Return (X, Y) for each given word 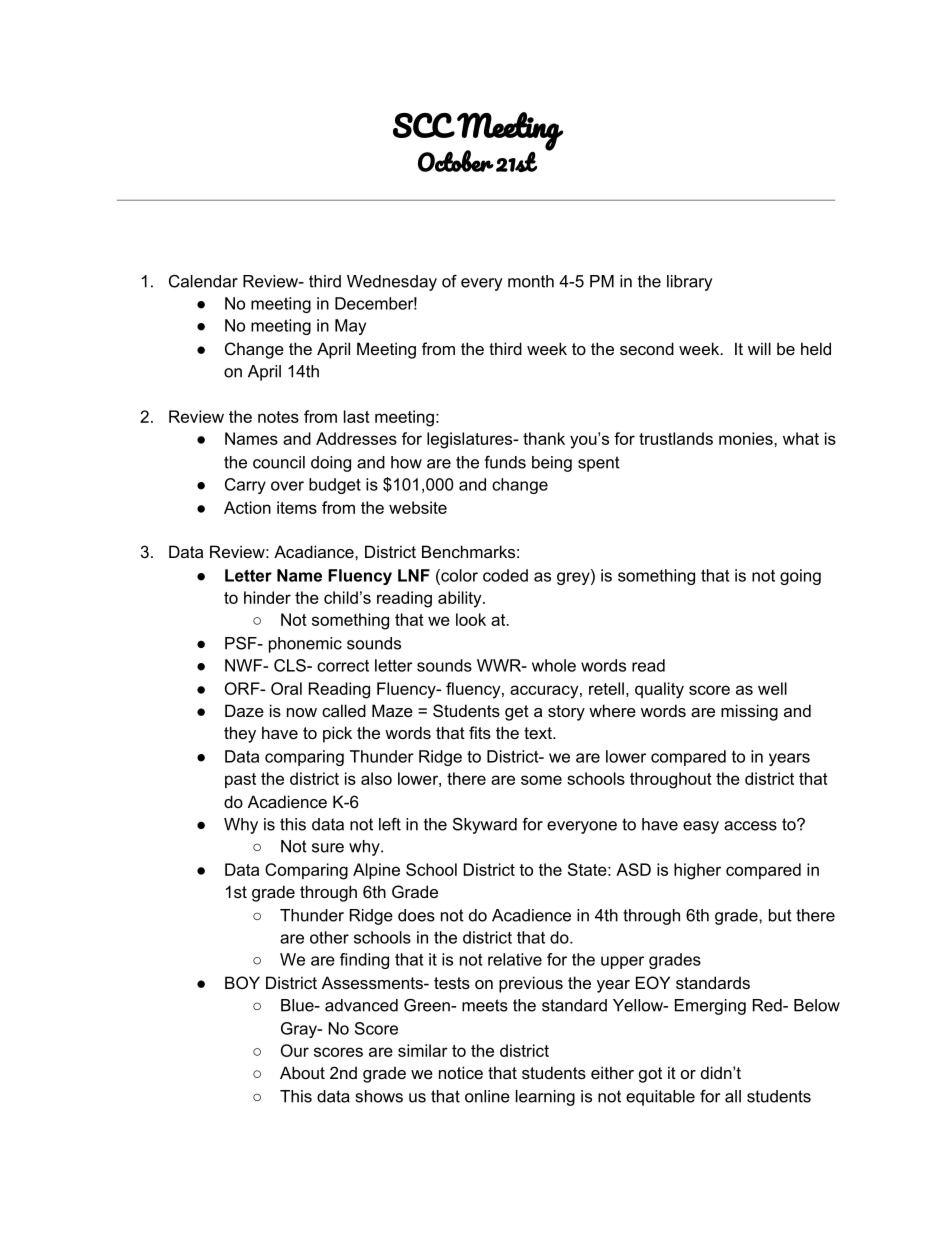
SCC (424, 125)
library (689, 283)
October (456, 161)
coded (505, 575)
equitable (660, 1098)
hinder (267, 597)
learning (545, 1098)
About (302, 1072)
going (800, 577)
